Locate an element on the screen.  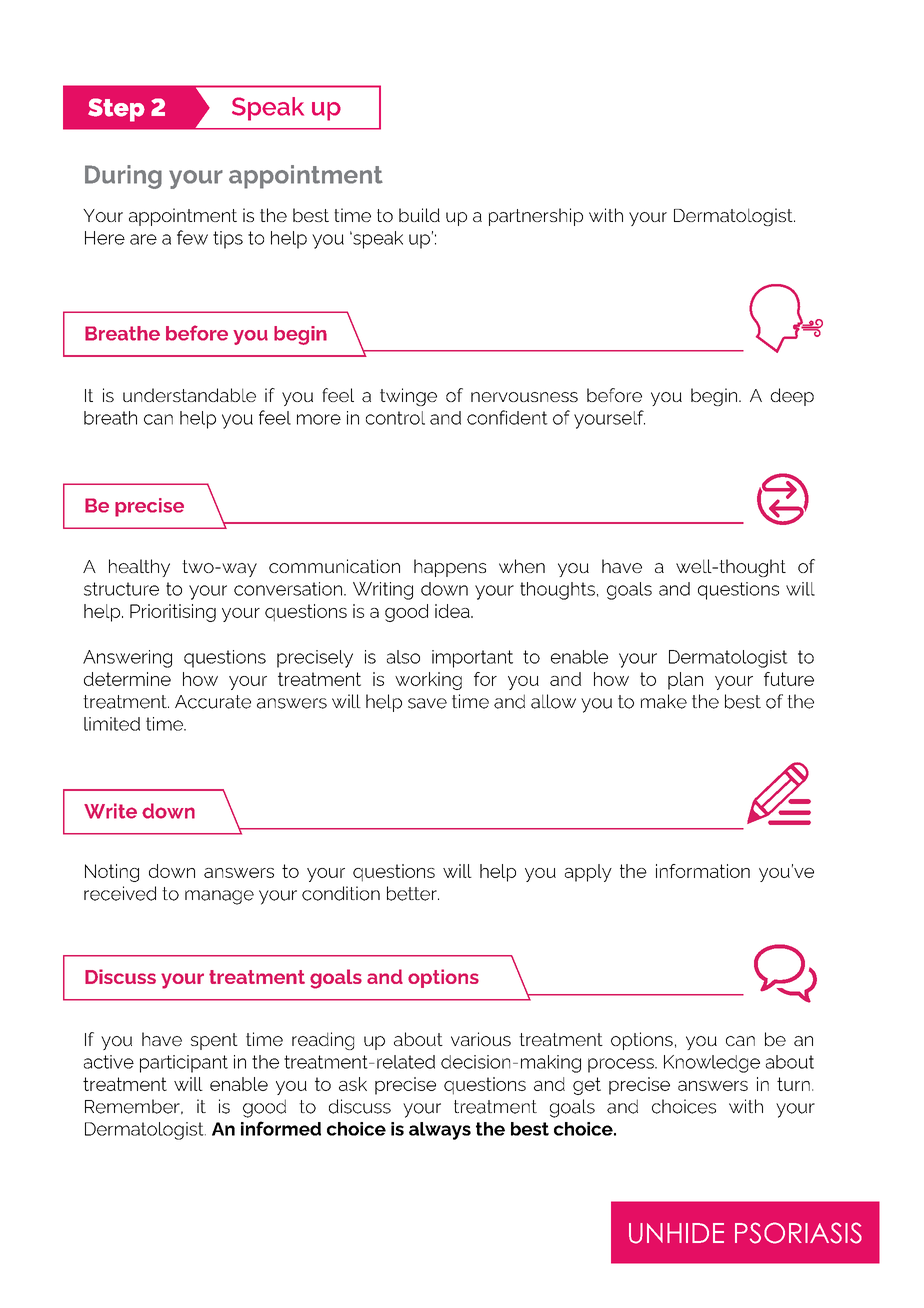
build is located at coordinates (419, 215).
